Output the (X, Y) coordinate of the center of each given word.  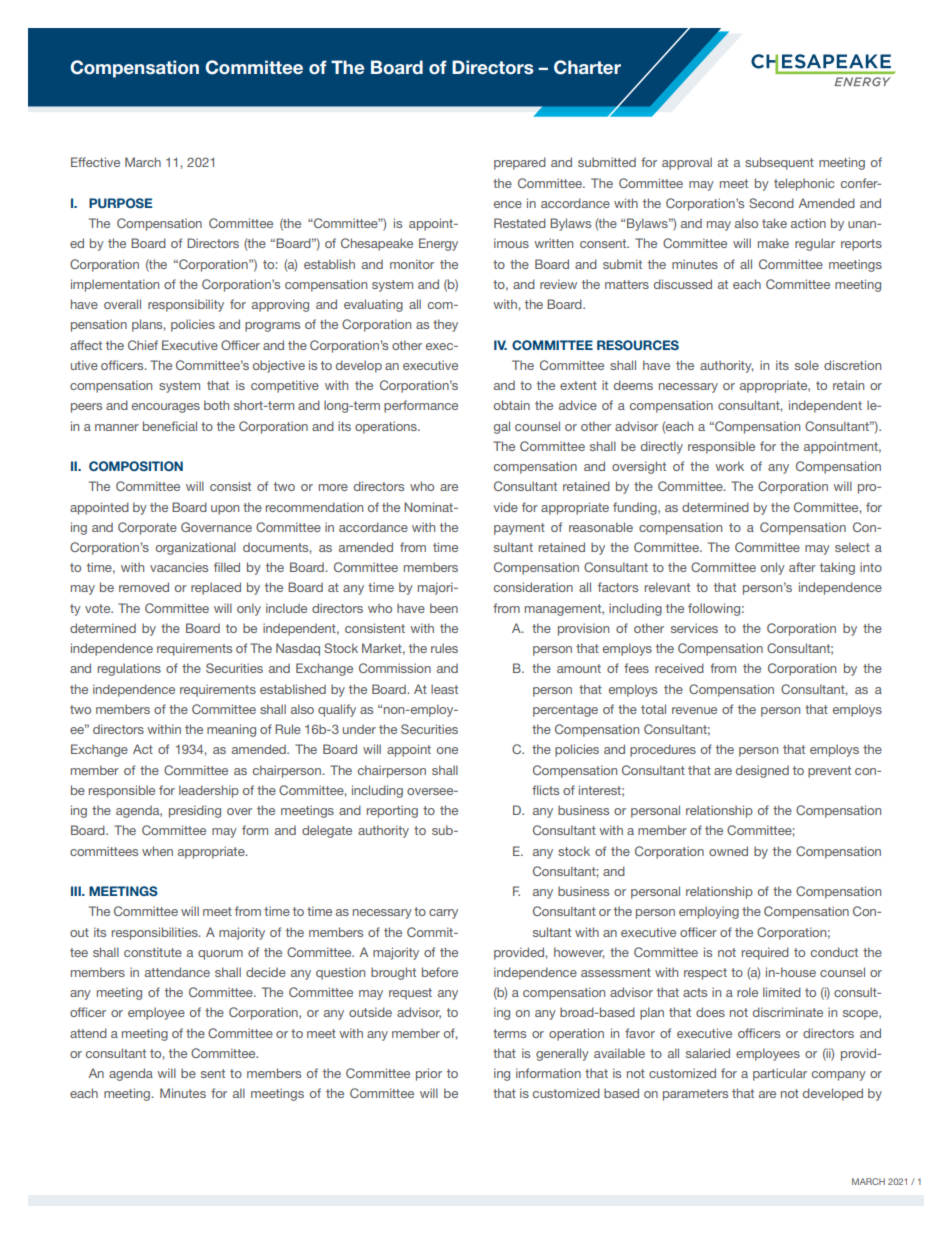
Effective (95, 162)
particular (780, 1074)
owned (728, 851)
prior (429, 1074)
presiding (195, 811)
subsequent (779, 163)
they (445, 325)
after (802, 567)
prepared (520, 163)
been (444, 608)
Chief (143, 345)
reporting (392, 811)
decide (266, 972)
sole (807, 365)
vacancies (179, 567)
